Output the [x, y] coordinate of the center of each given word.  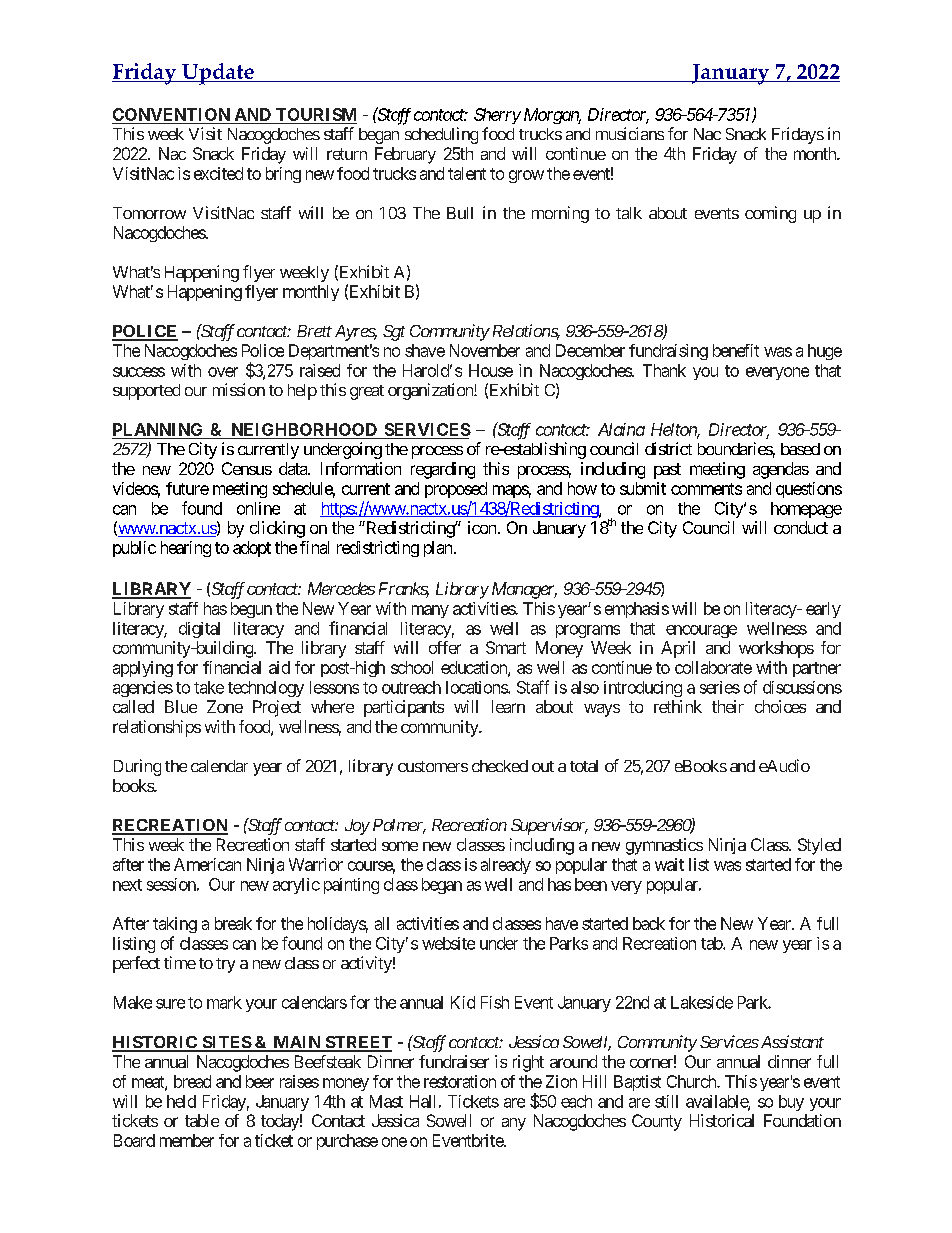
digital [199, 630]
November [485, 350]
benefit [736, 350]
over [223, 372]
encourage [701, 631]
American [207, 864]
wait [669, 864]
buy [791, 1103]
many [430, 611]
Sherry [497, 116]
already [506, 866]
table [202, 1120]
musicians [630, 133]
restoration [460, 1081]
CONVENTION [171, 114]
